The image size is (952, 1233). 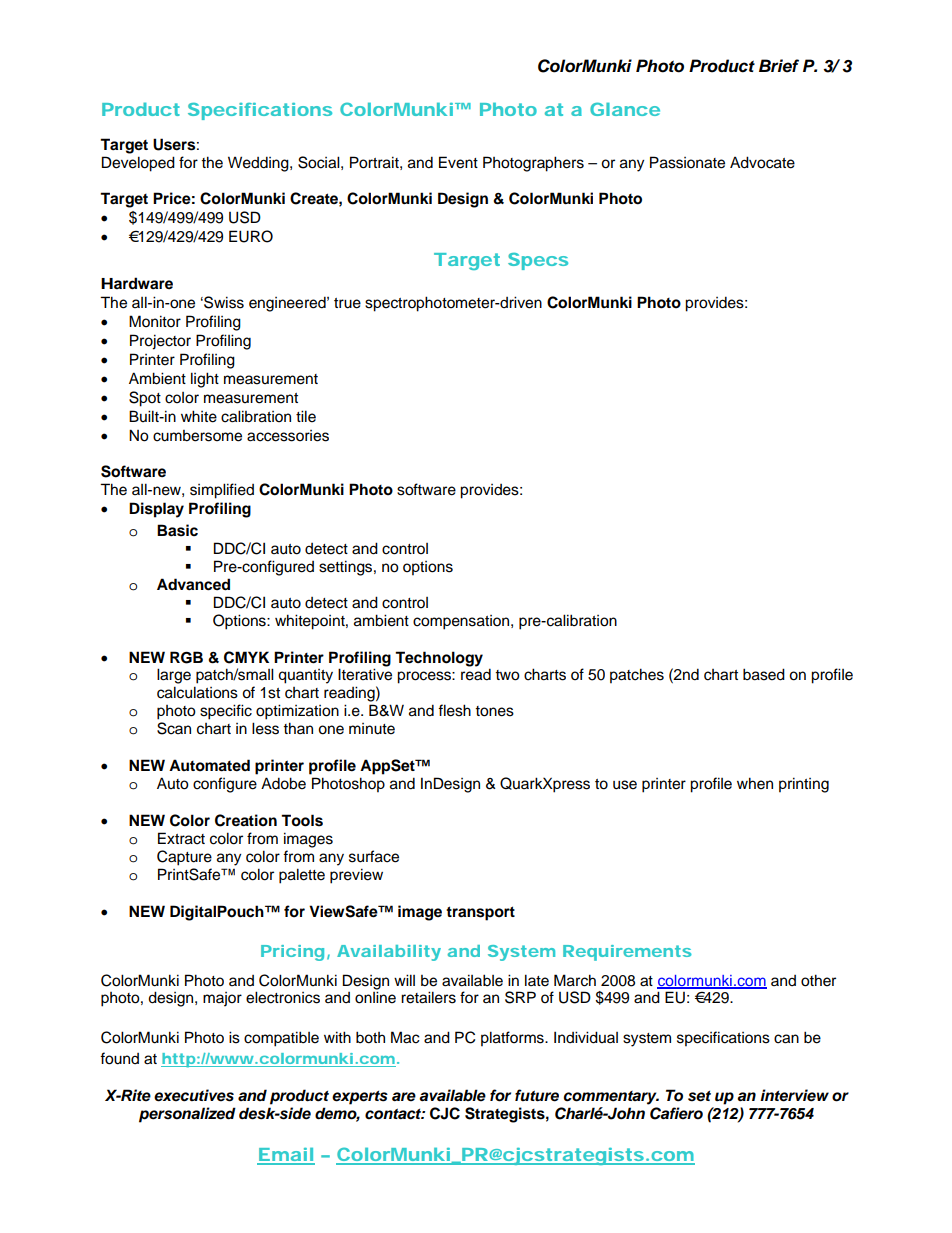 I want to click on based, so click(x=764, y=674).
